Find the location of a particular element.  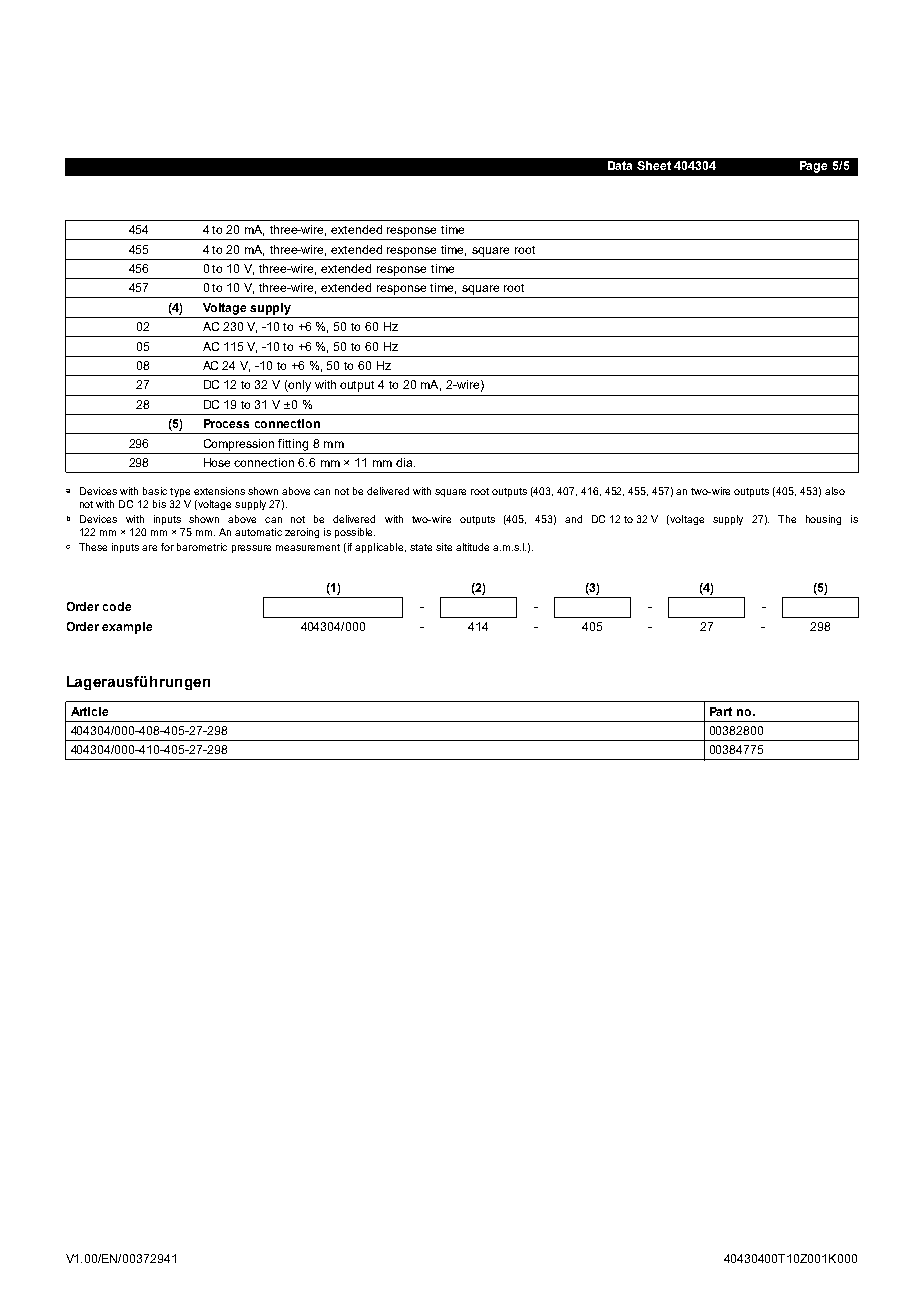

Part is located at coordinates (721, 711).
